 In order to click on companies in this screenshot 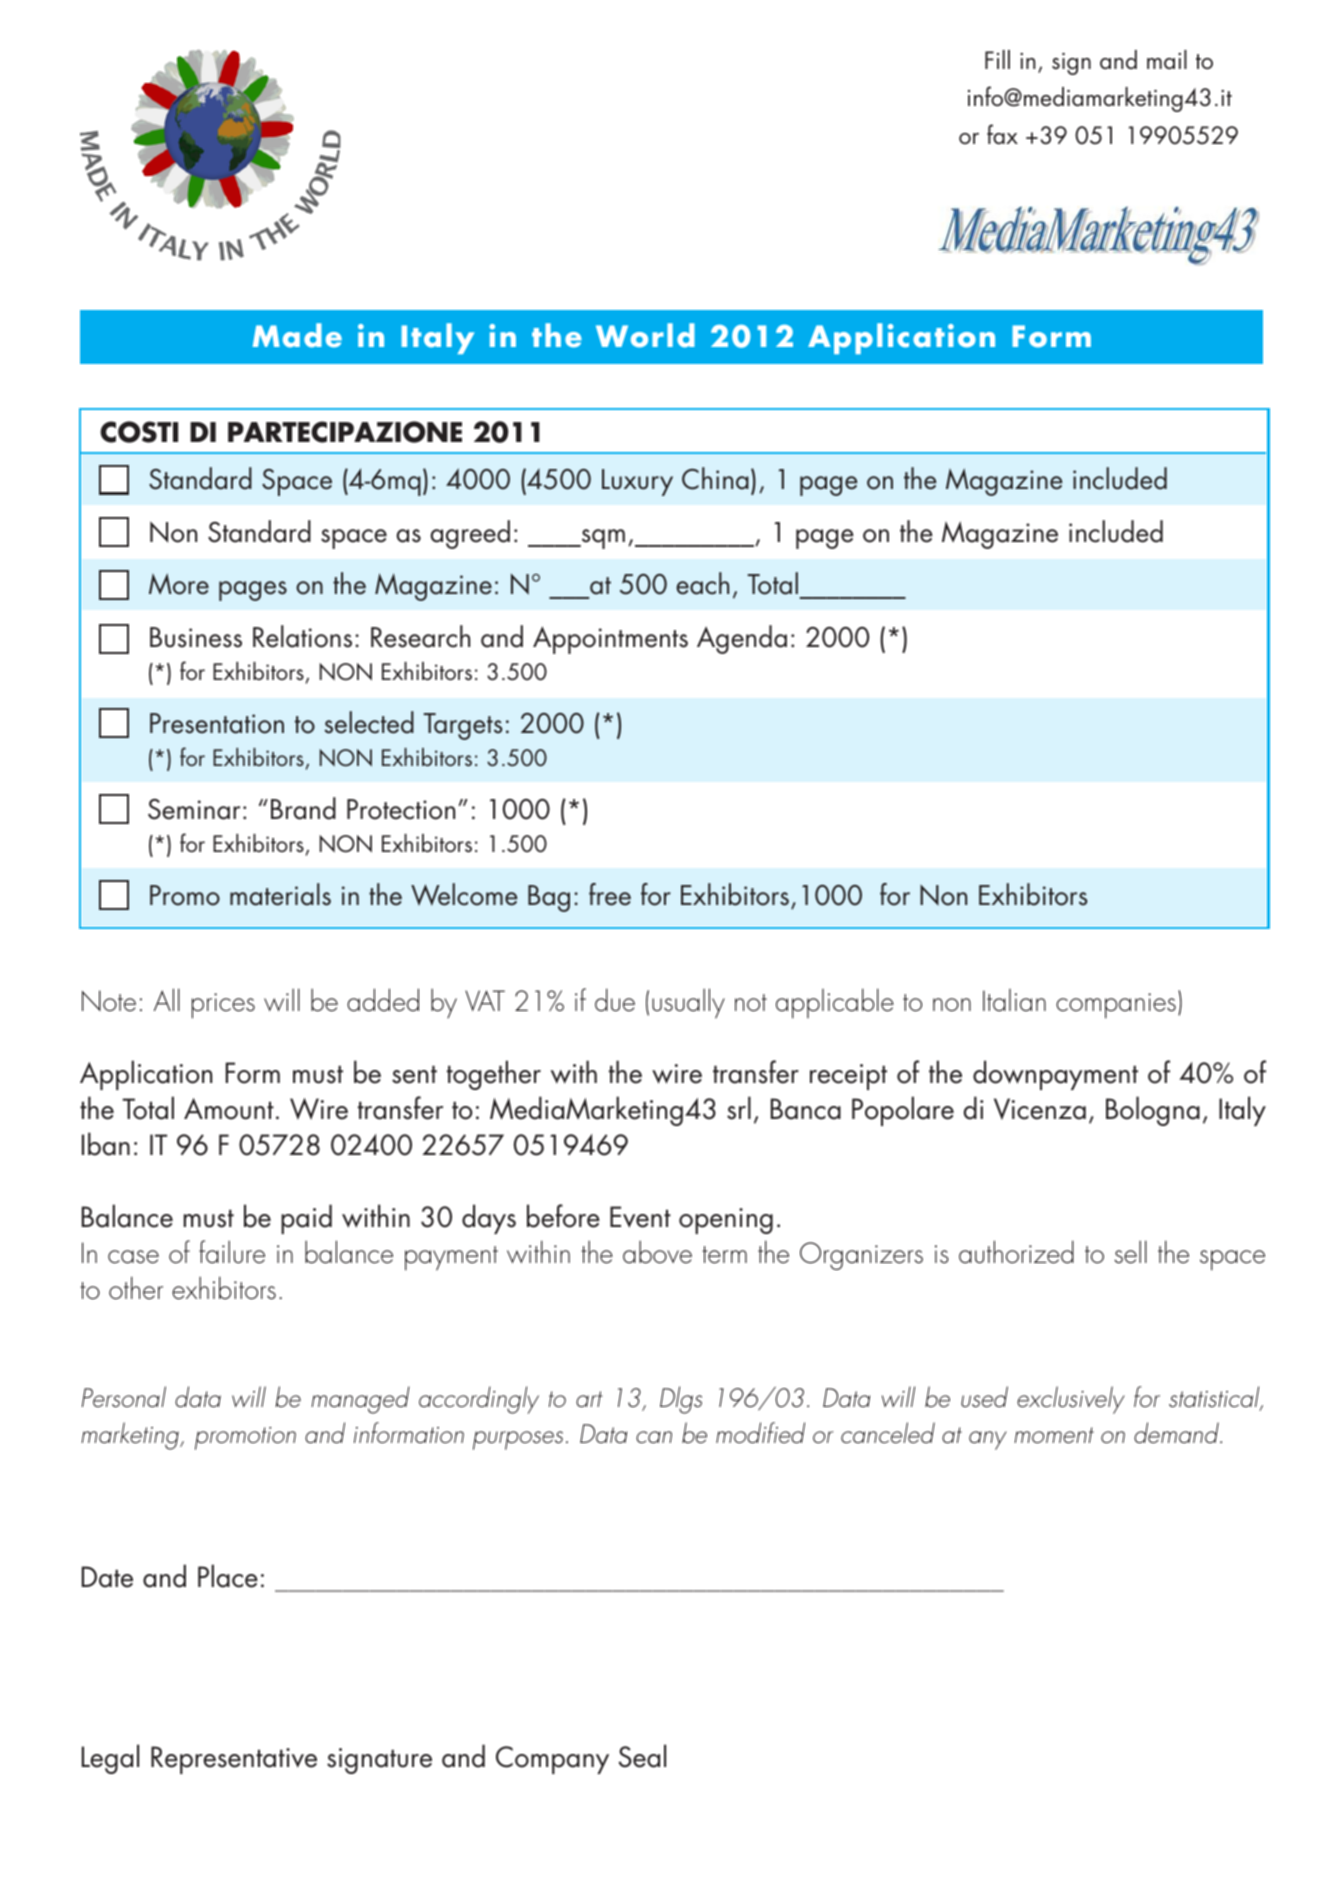, I will do `click(1116, 1006)`.
